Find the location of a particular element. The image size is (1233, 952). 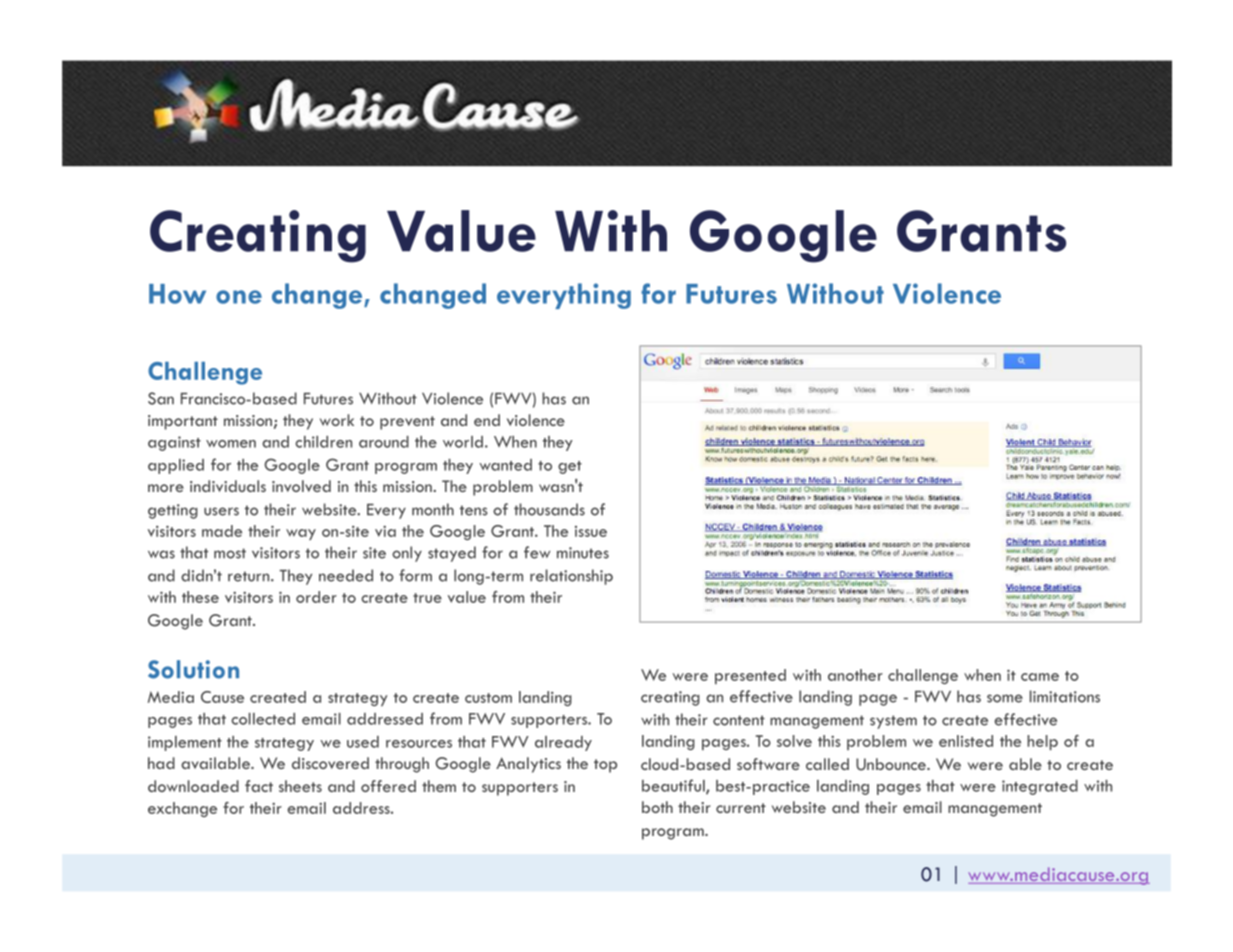

Solution is located at coordinates (193, 669).
